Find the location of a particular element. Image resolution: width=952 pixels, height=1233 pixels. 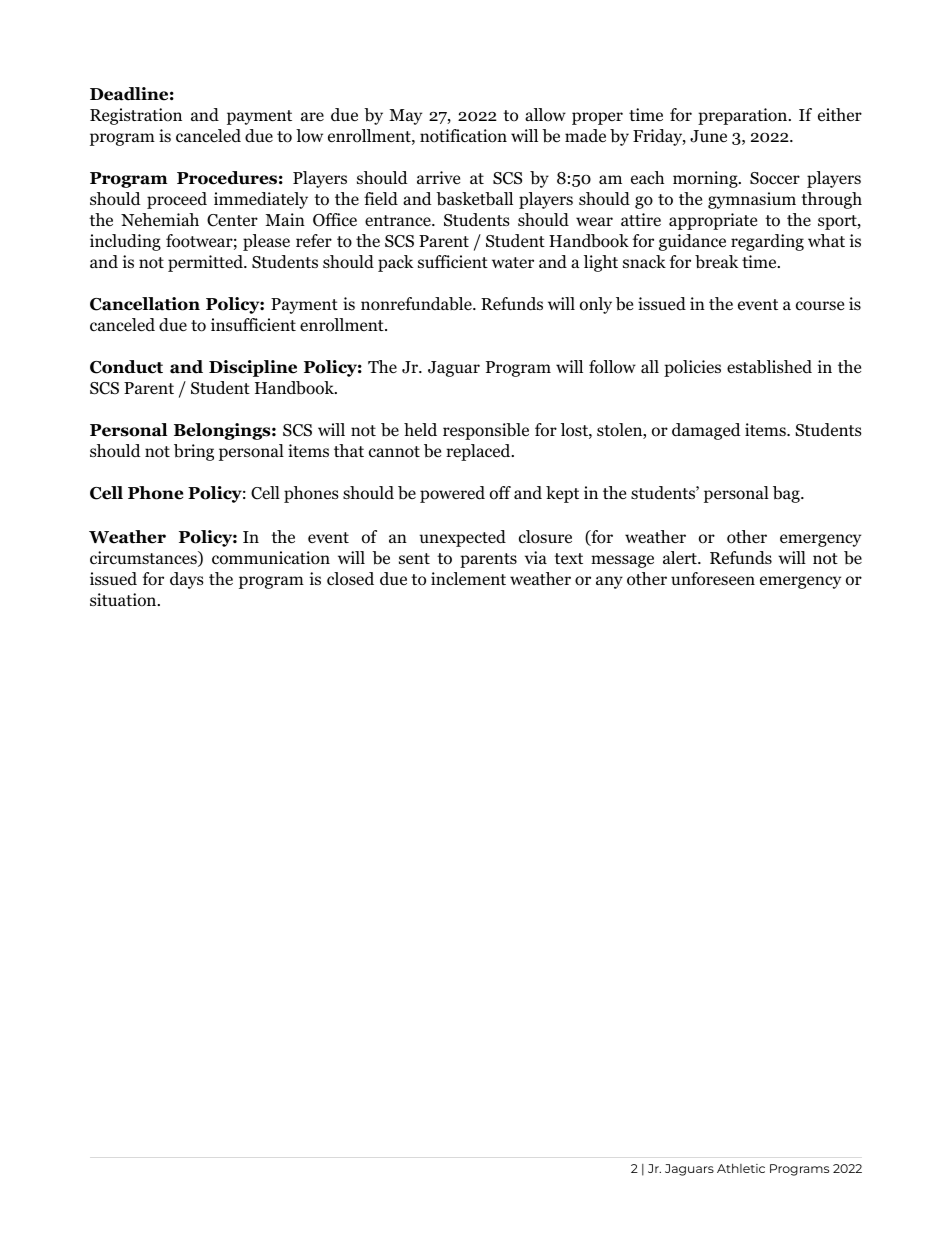

inclement is located at coordinates (468, 579).
